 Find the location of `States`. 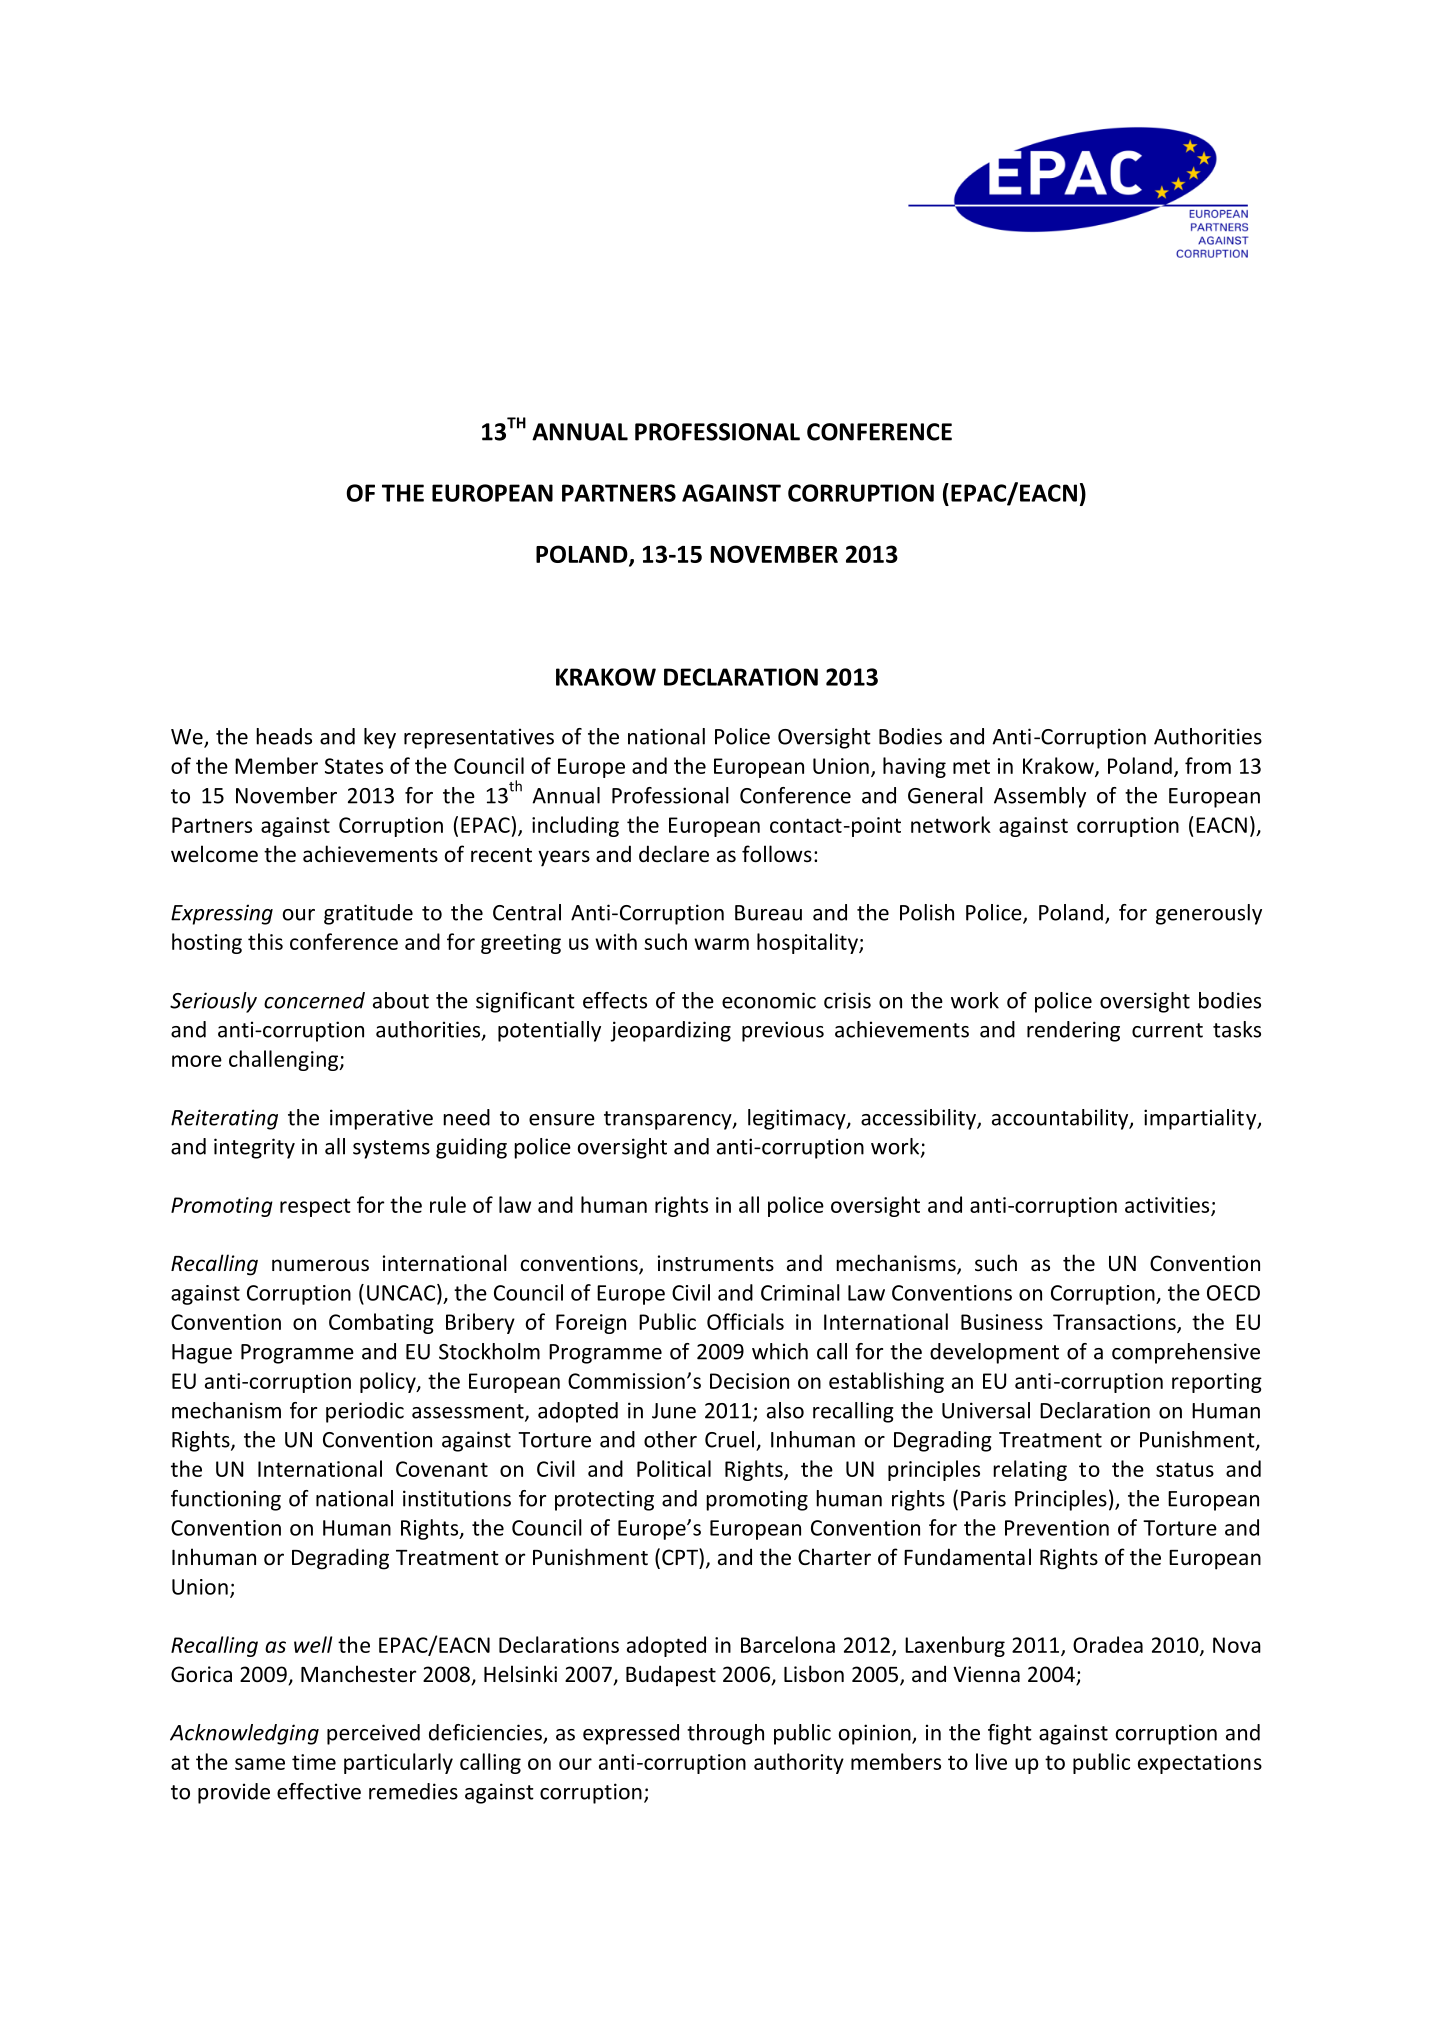

States is located at coordinates (354, 766).
